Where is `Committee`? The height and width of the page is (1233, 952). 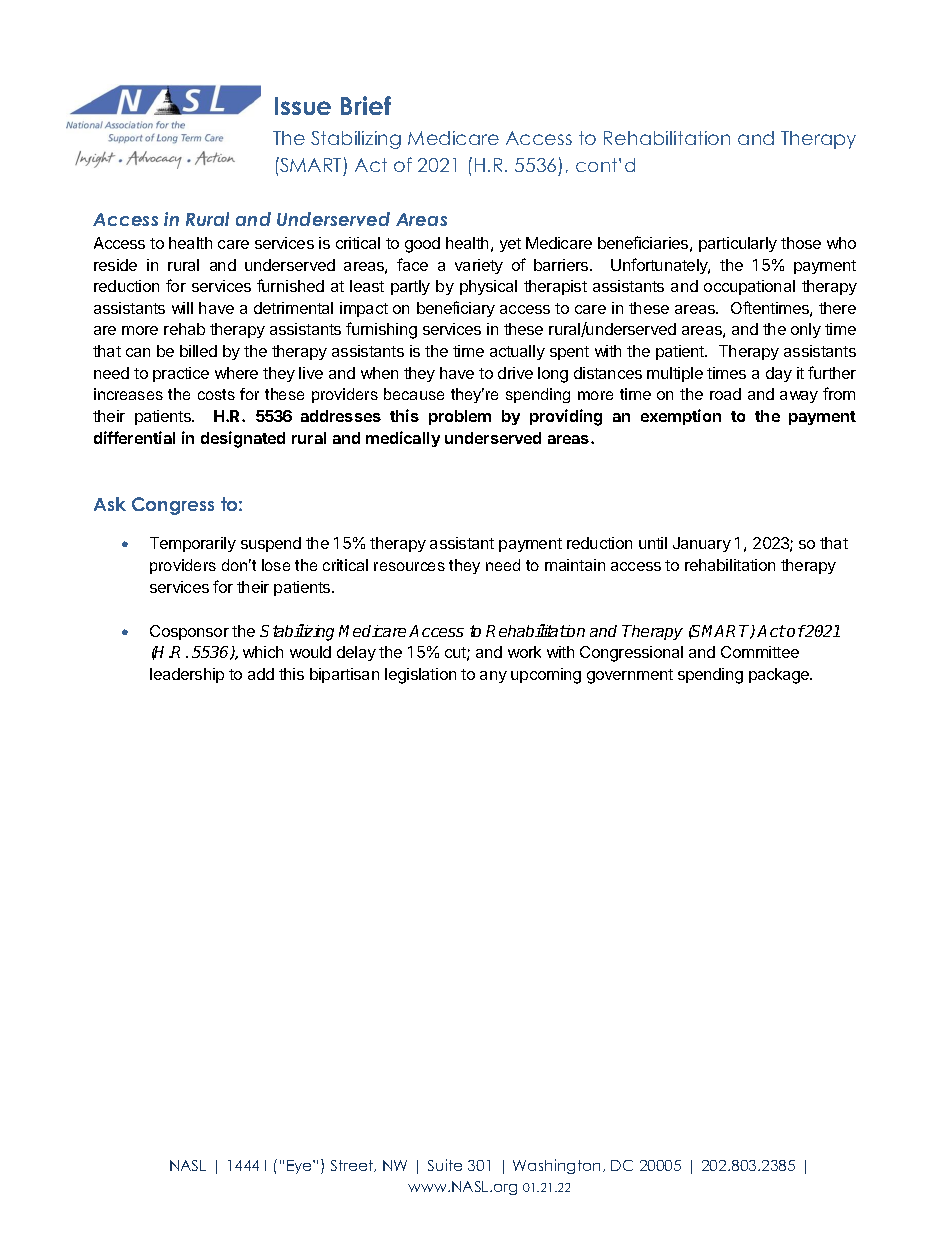 Committee is located at coordinates (760, 652).
